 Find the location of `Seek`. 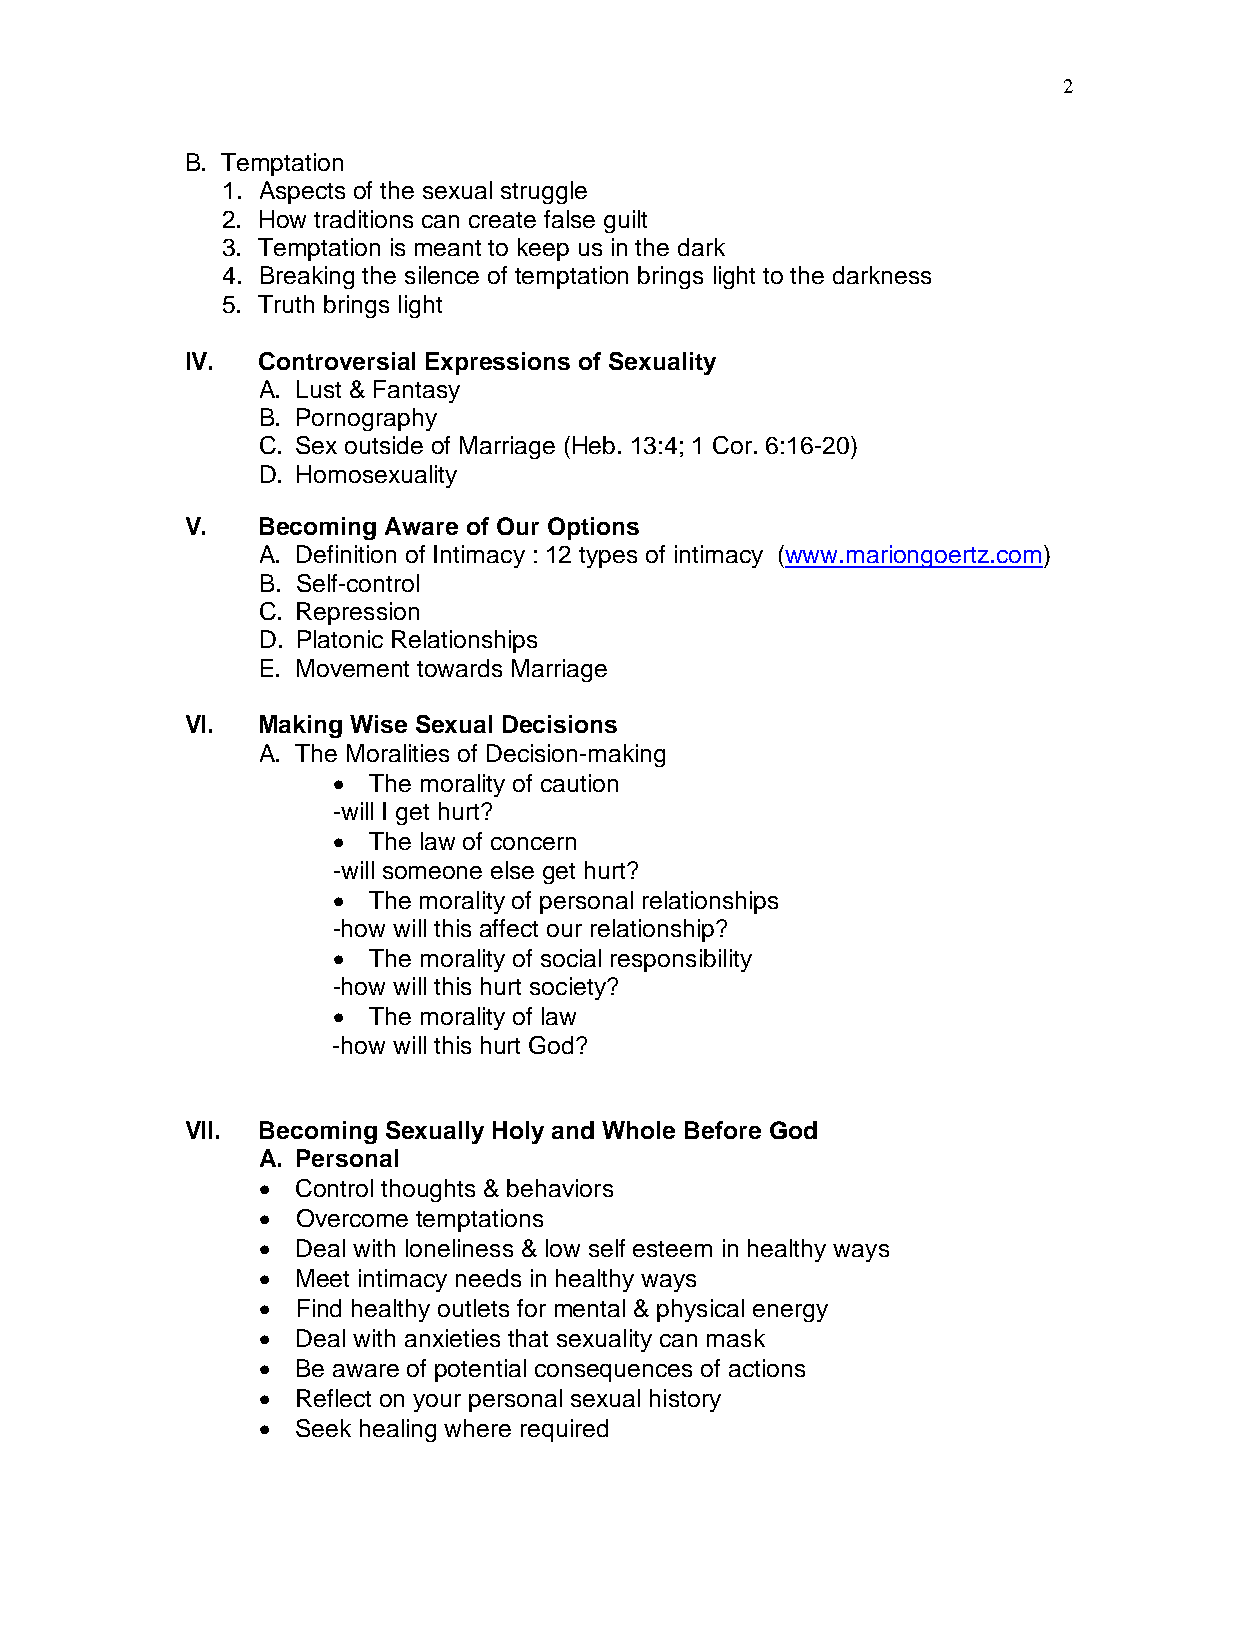

Seek is located at coordinates (323, 1428).
